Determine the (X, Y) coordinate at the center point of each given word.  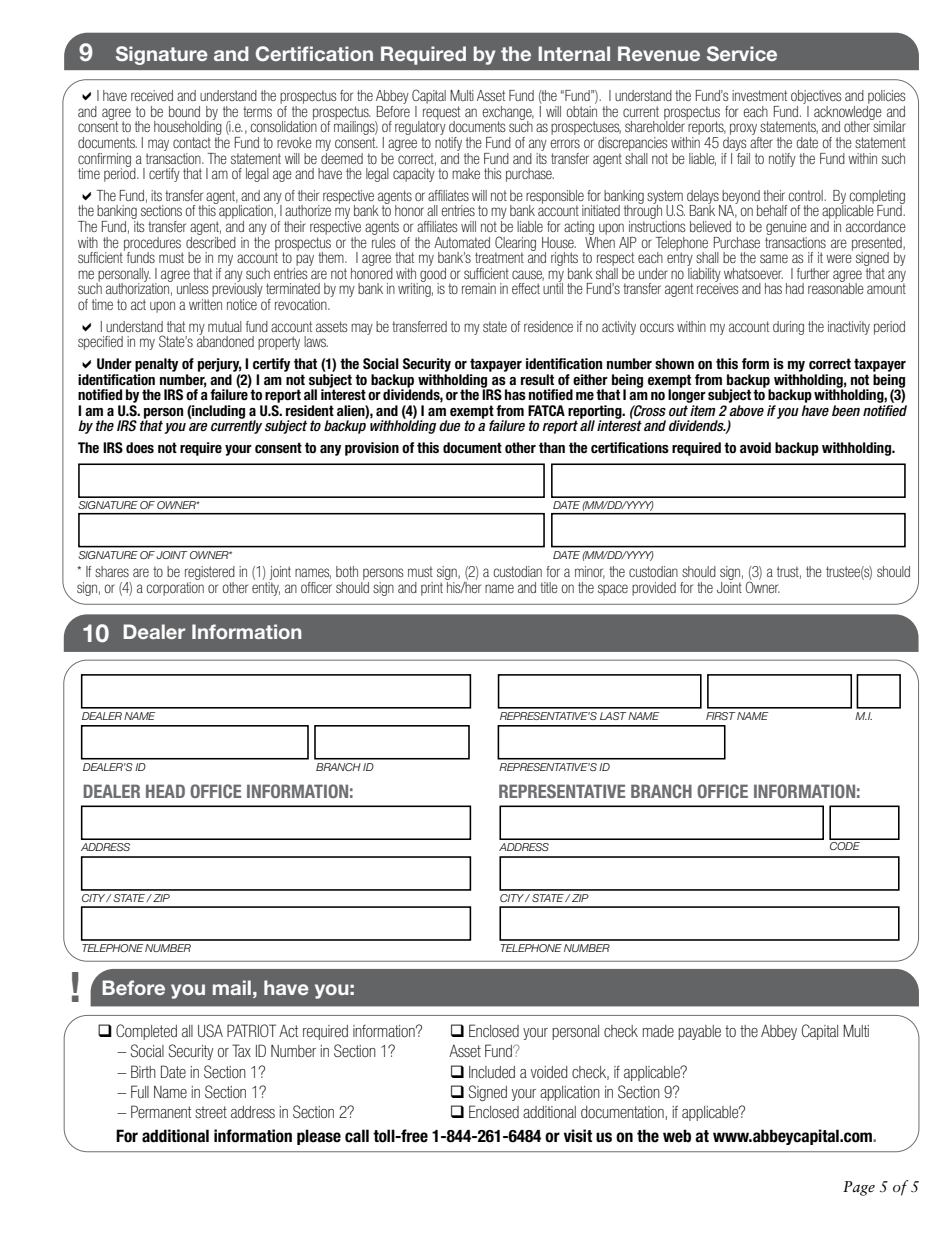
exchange (508, 114)
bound (184, 111)
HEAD (165, 791)
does (140, 448)
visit (577, 1136)
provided (654, 589)
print (432, 589)
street (211, 1112)
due (450, 425)
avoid (755, 448)
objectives (816, 97)
